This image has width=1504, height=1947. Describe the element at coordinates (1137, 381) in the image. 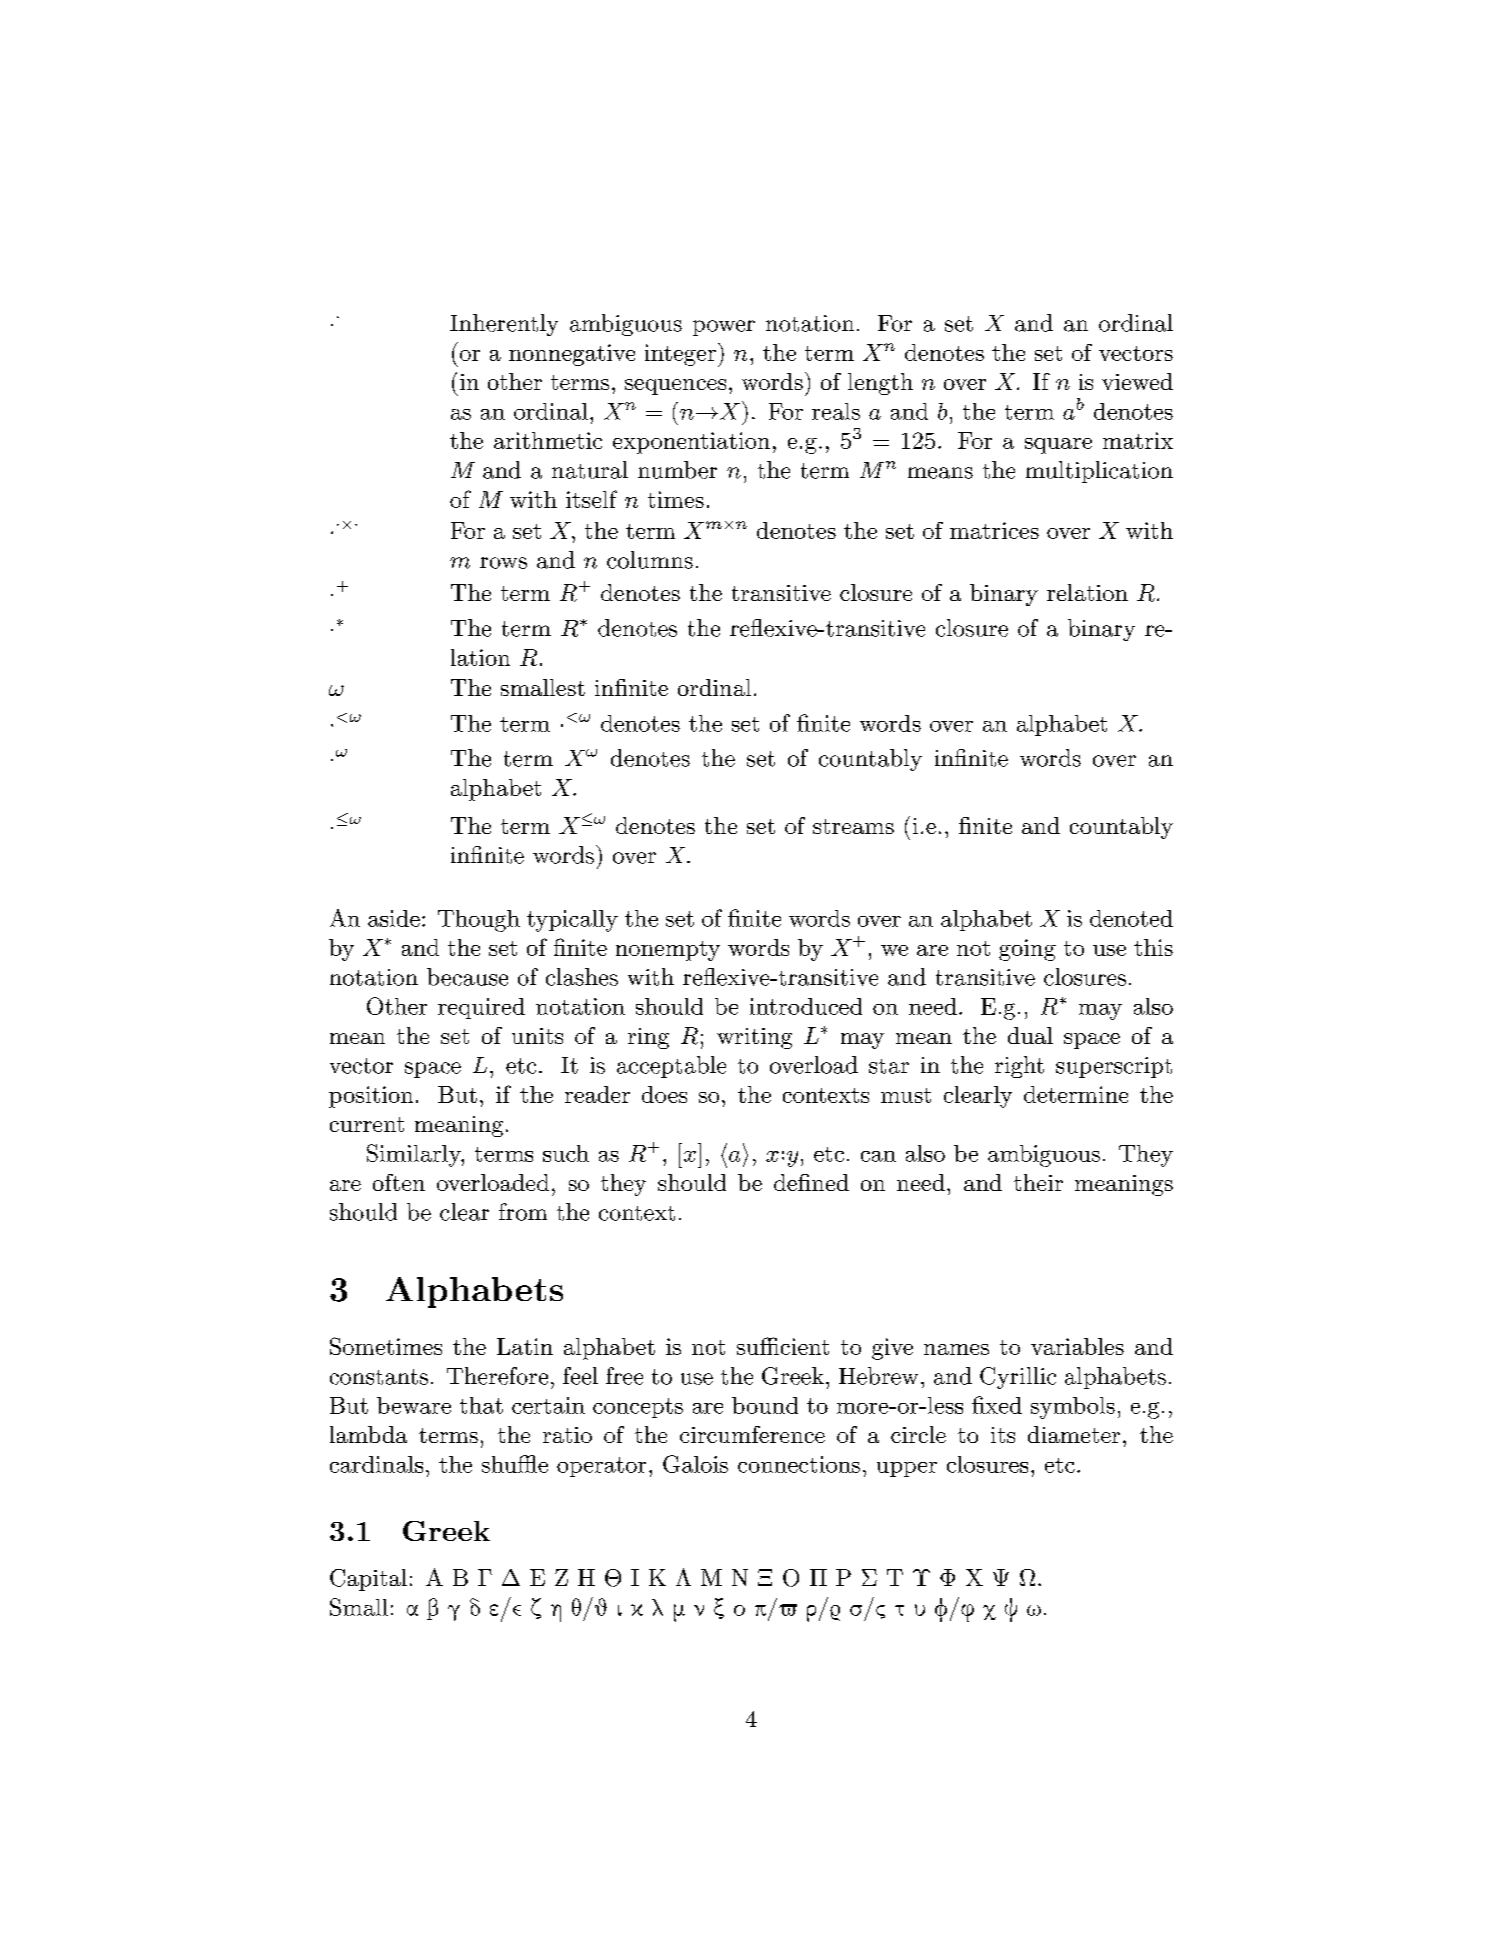

I see `viewed` at that location.
